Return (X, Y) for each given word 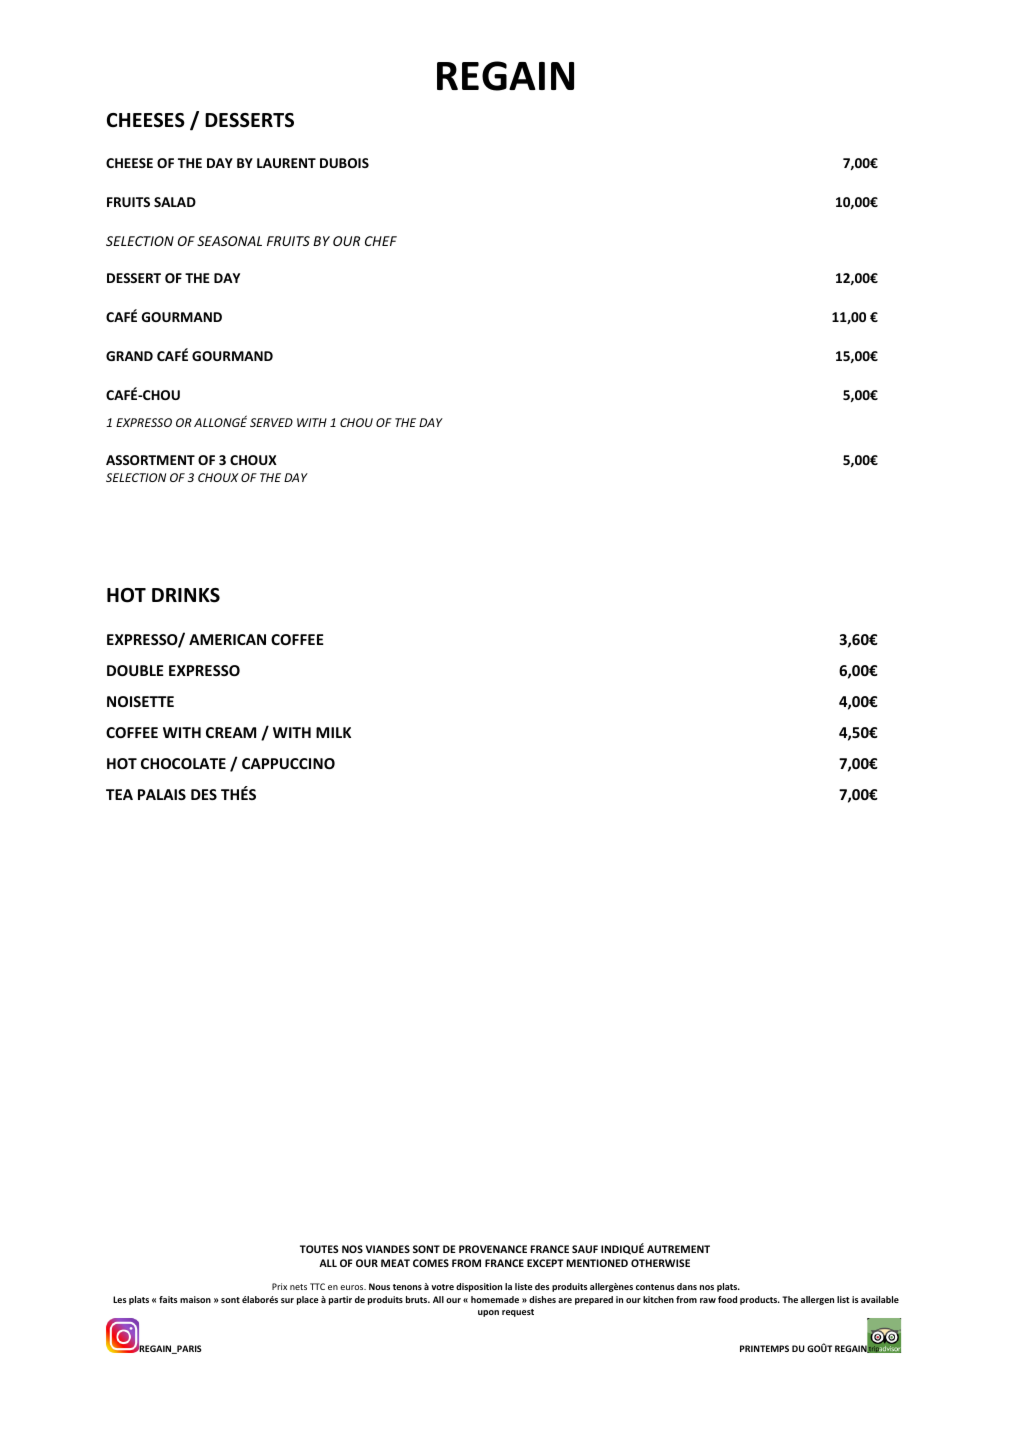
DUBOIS (344, 163)
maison (195, 1299)
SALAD (175, 202)
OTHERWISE (660, 1263)
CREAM (231, 732)
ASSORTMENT (150, 460)
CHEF (381, 241)
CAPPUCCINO (288, 763)
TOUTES (319, 1249)
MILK (333, 732)
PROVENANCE (493, 1249)
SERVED (271, 422)
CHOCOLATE (183, 763)
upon (488, 1313)
